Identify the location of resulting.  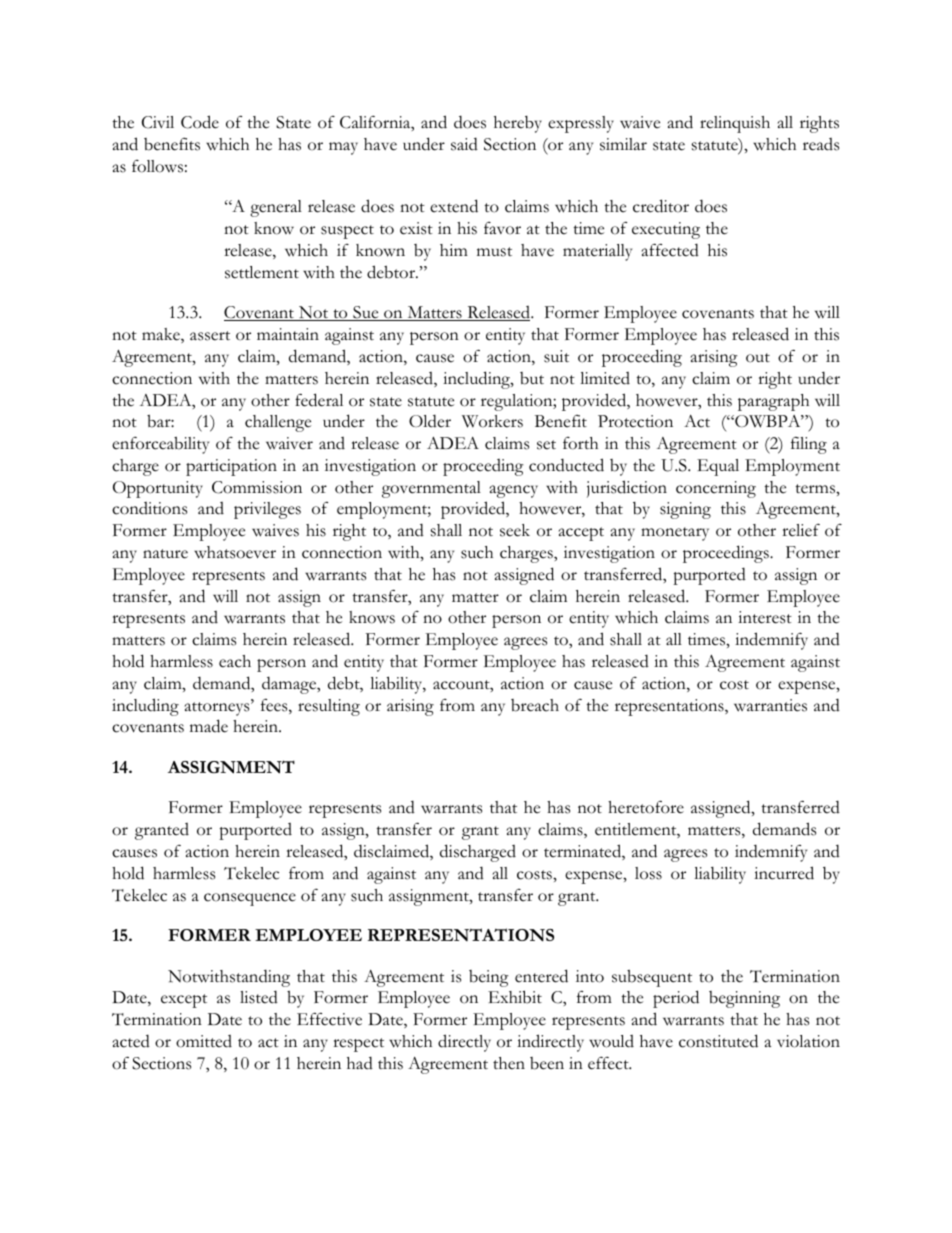
(329, 707).
